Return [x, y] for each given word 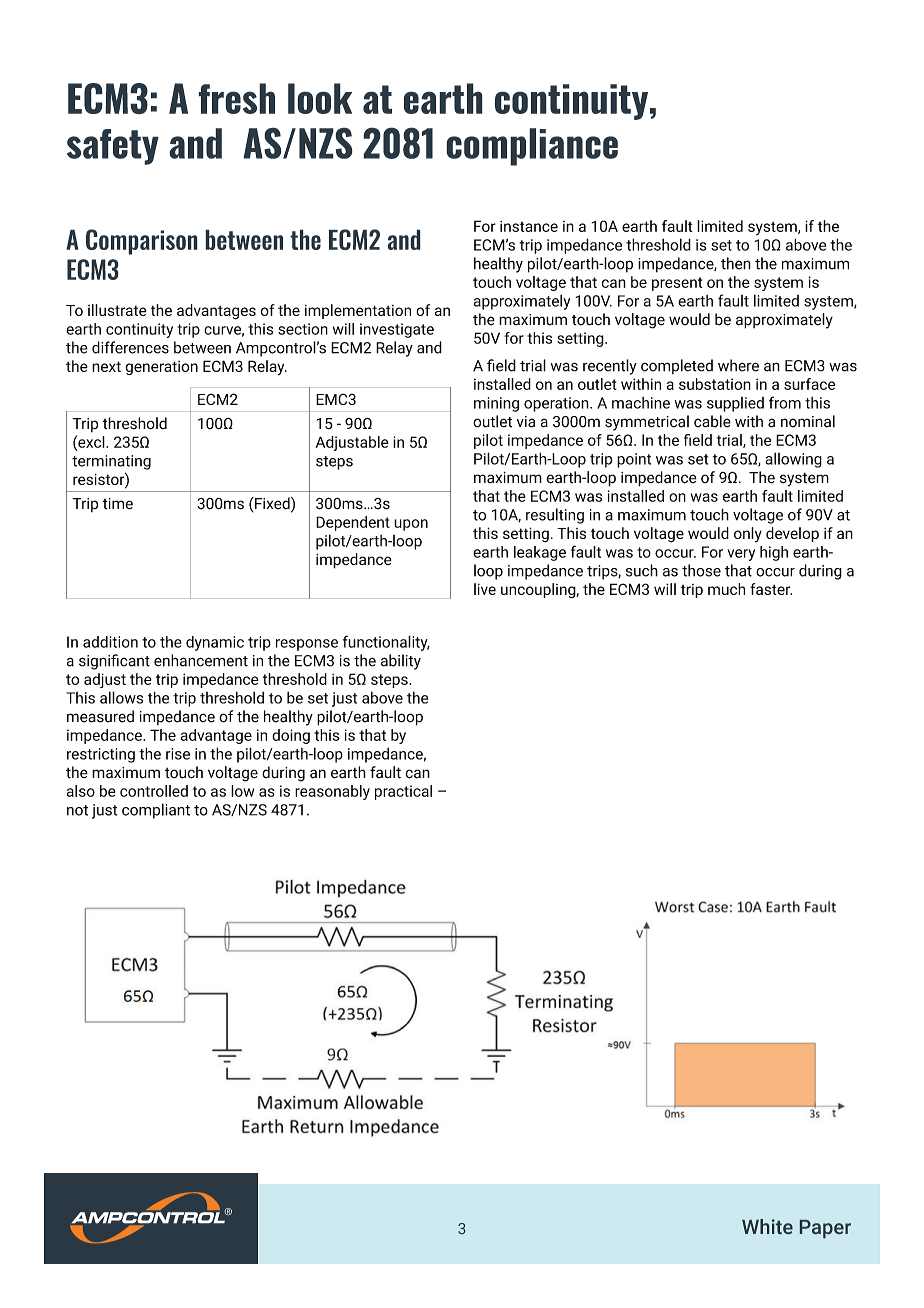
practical [403, 792]
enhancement [201, 660]
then [736, 263]
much [726, 589]
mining [496, 404]
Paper [825, 1229]
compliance [532, 147]
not [77, 810]
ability [401, 662]
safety [113, 147]
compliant [156, 811]
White [767, 1226]
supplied [735, 404]
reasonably [332, 792]
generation [161, 368]
